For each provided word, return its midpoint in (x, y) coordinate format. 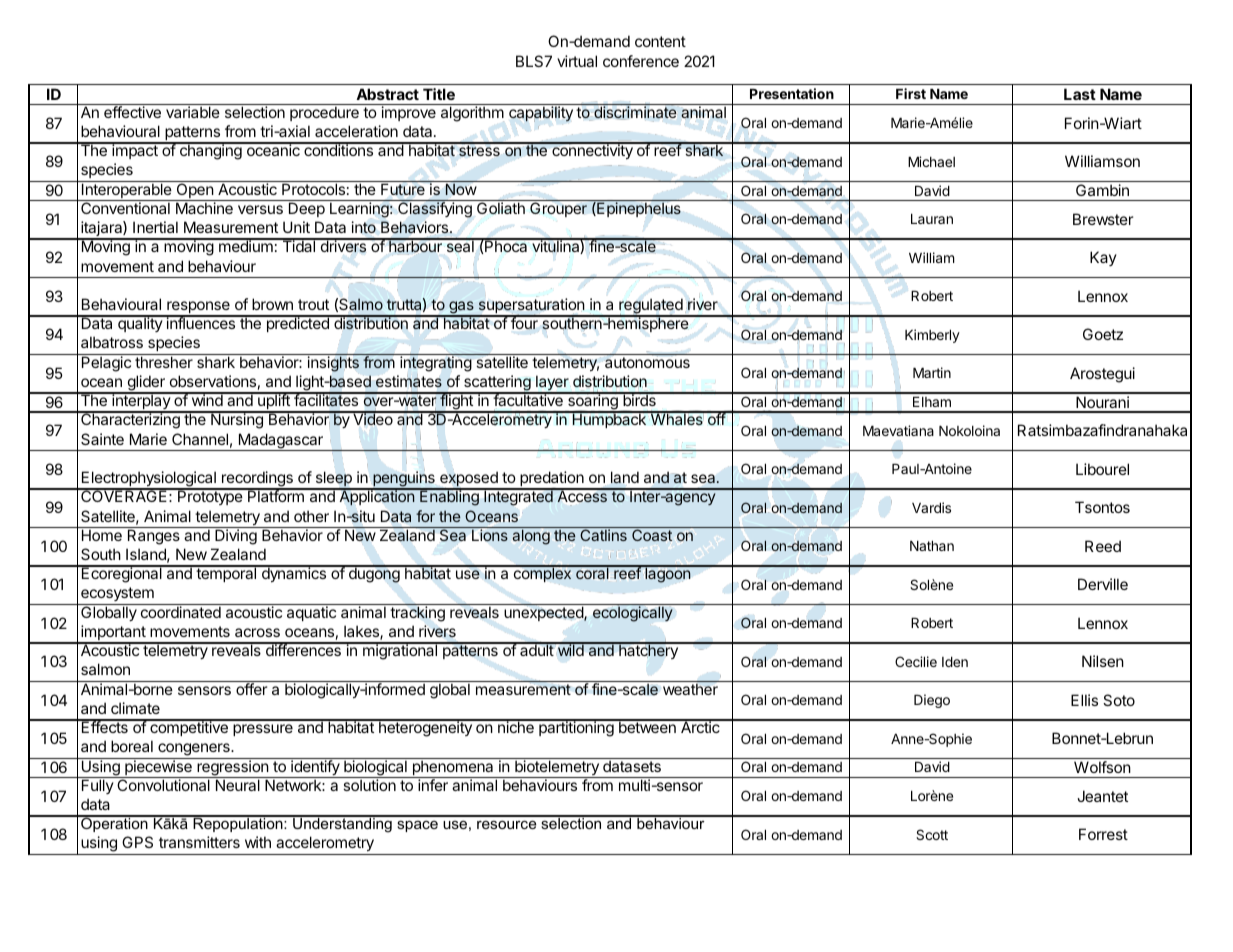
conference (641, 61)
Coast (652, 534)
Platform (276, 495)
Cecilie (916, 661)
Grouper (558, 208)
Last (1080, 94)
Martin (932, 372)
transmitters (199, 842)
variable (193, 112)
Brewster (1103, 219)
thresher (164, 362)
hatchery (648, 651)
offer (252, 688)
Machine (204, 208)
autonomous (647, 362)
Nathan (932, 546)
